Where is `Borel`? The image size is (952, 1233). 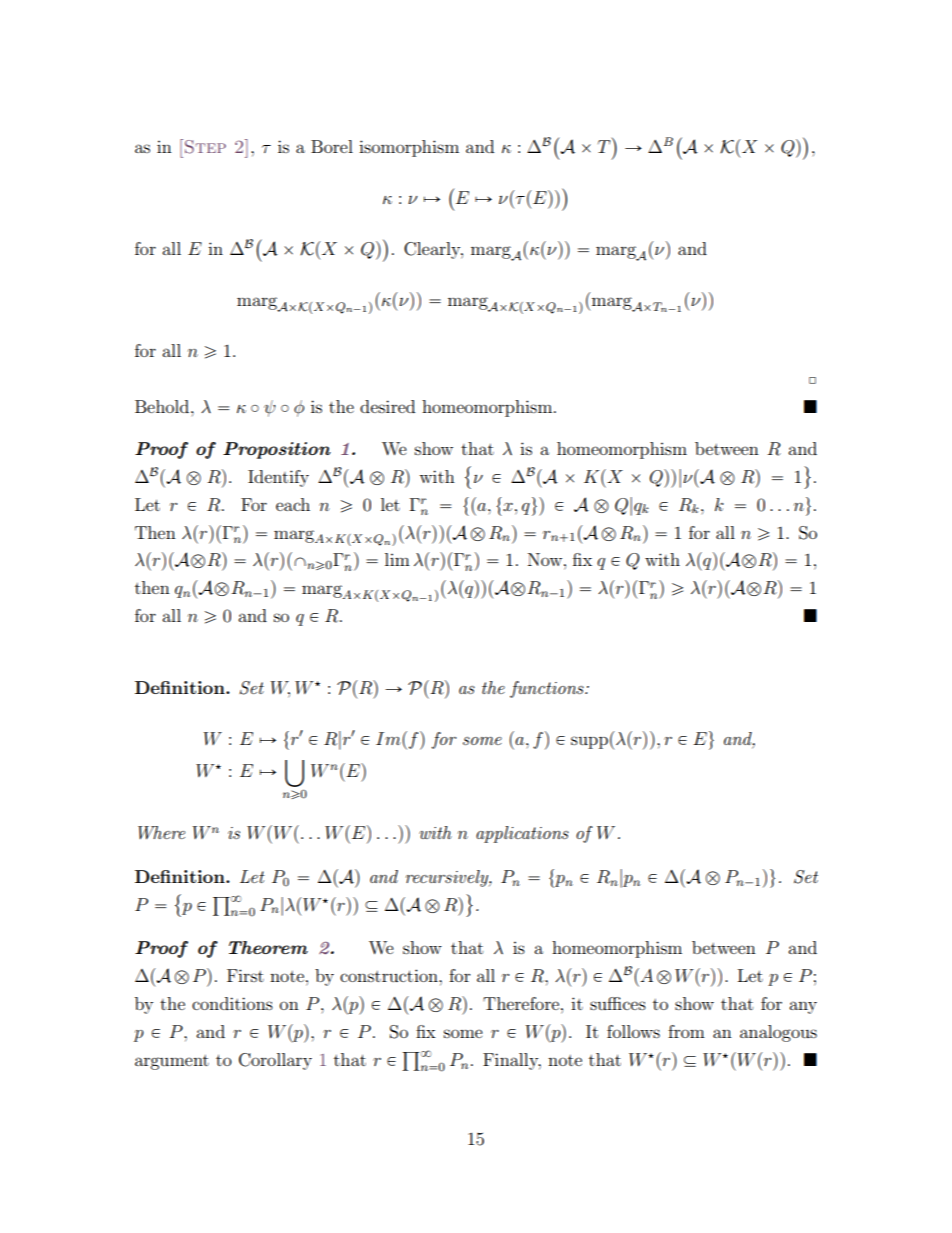 Borel is located at coordinates (332, 146).
